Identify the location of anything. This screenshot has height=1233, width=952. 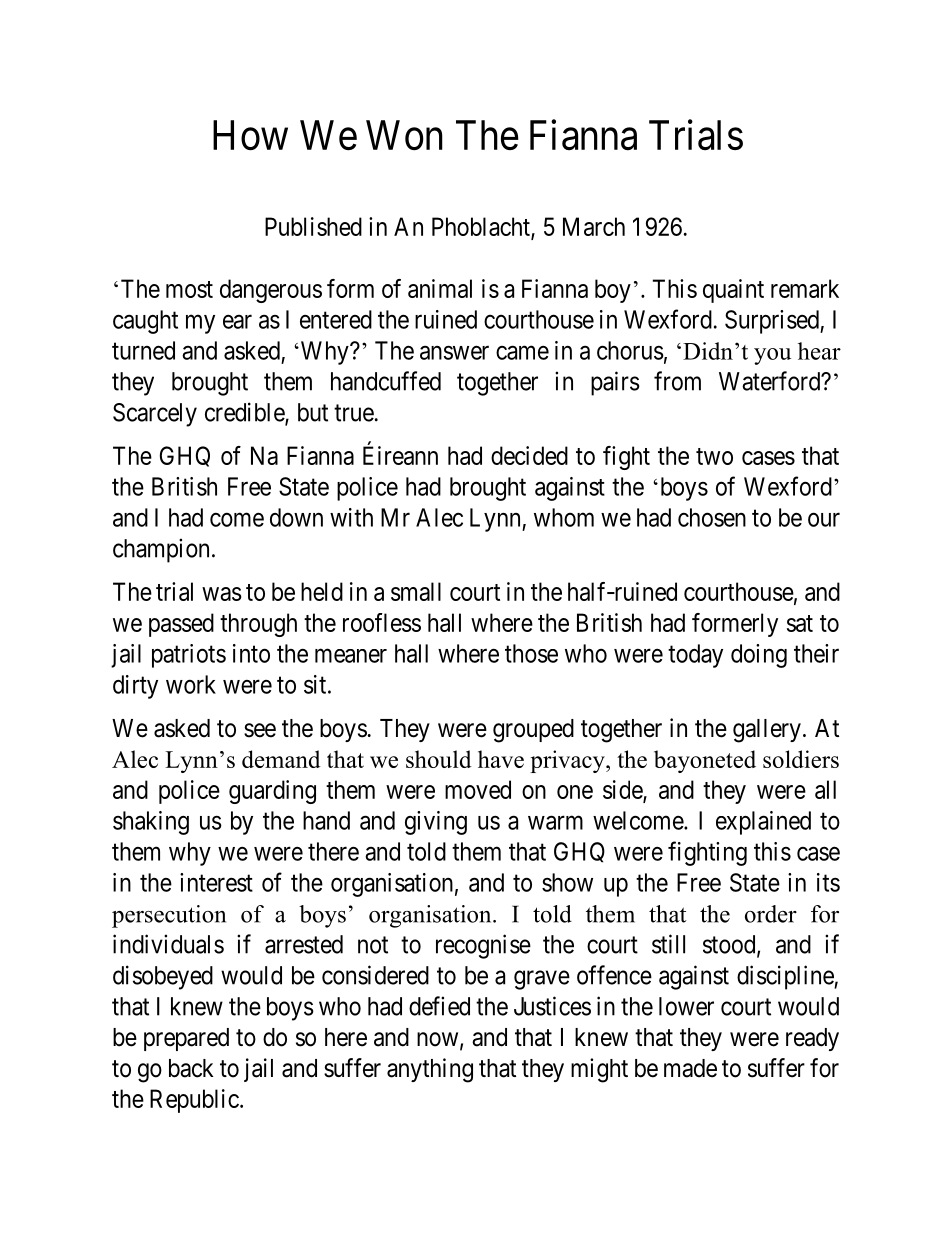
(430, 1070).
